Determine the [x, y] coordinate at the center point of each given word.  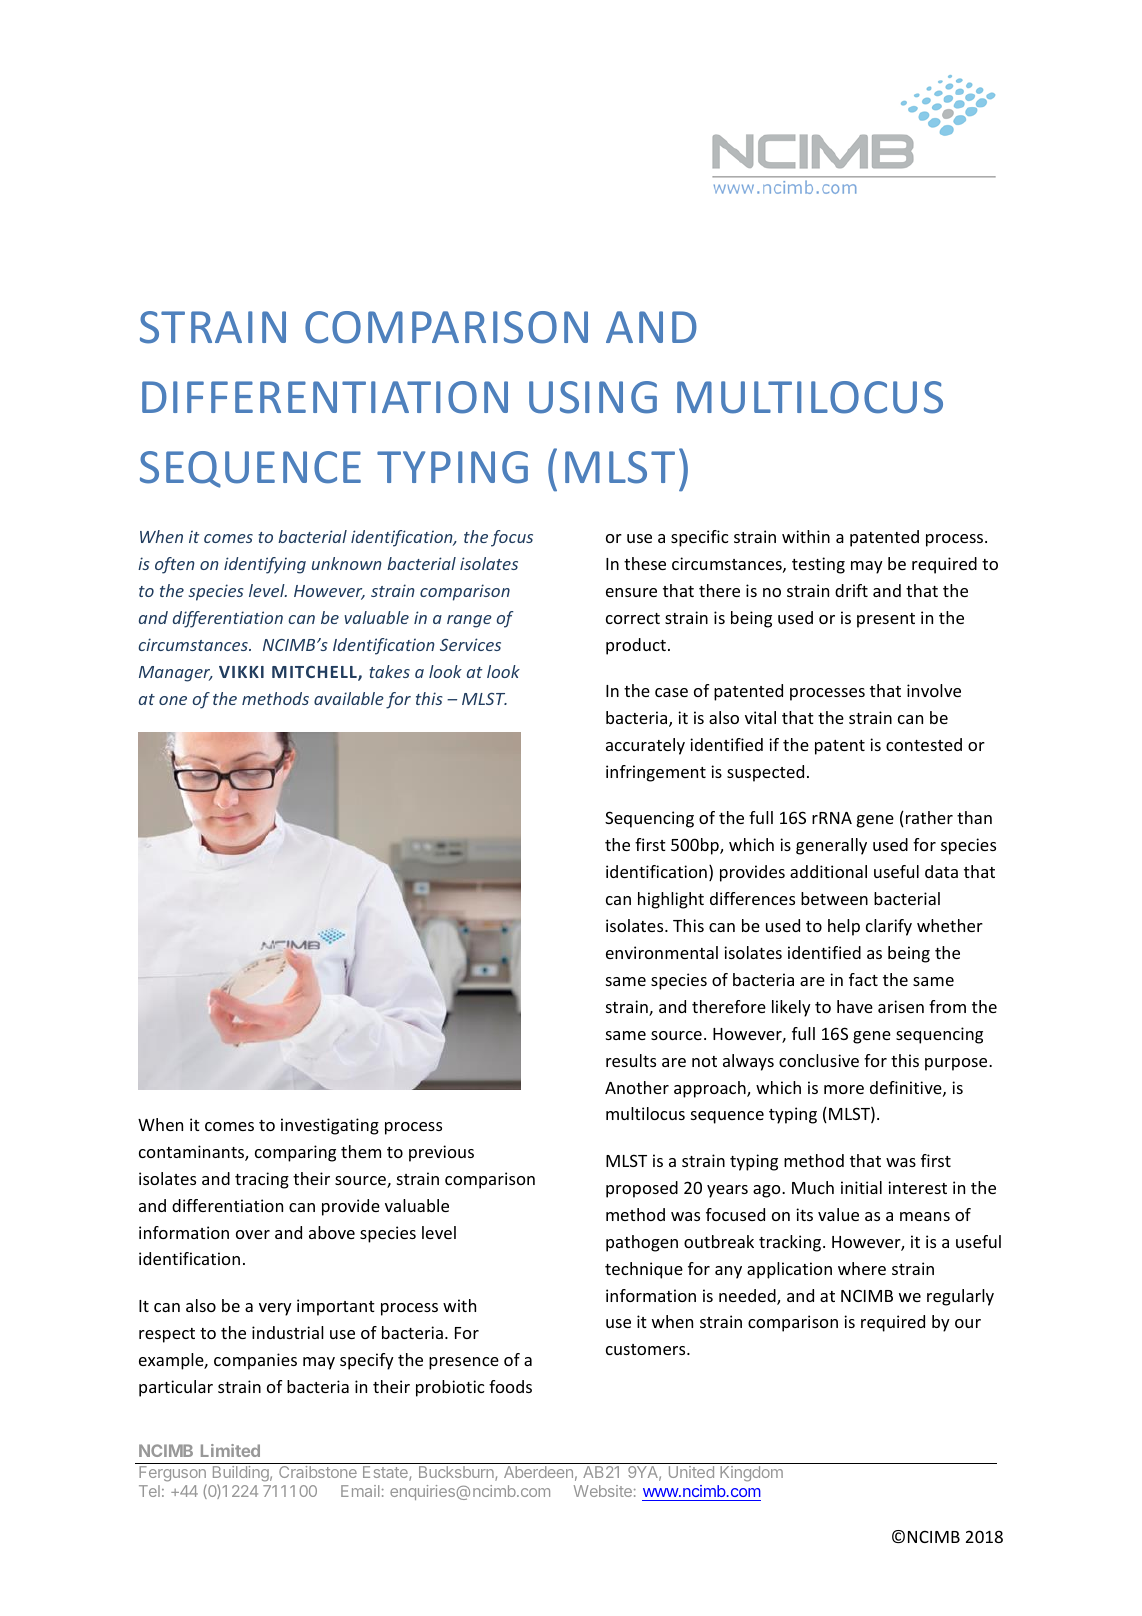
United [691, 1472]
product [637, 646]
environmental [662, 952]
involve [934, 690]
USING [593, 397]
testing [818, 565]
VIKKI [241, 672]
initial [861, 1187]
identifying [265, 565]
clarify [889, 927]
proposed [642, 1189]
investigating [330, 1126]
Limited [230, 1450]
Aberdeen [538, 1472]
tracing [262, 1180]
